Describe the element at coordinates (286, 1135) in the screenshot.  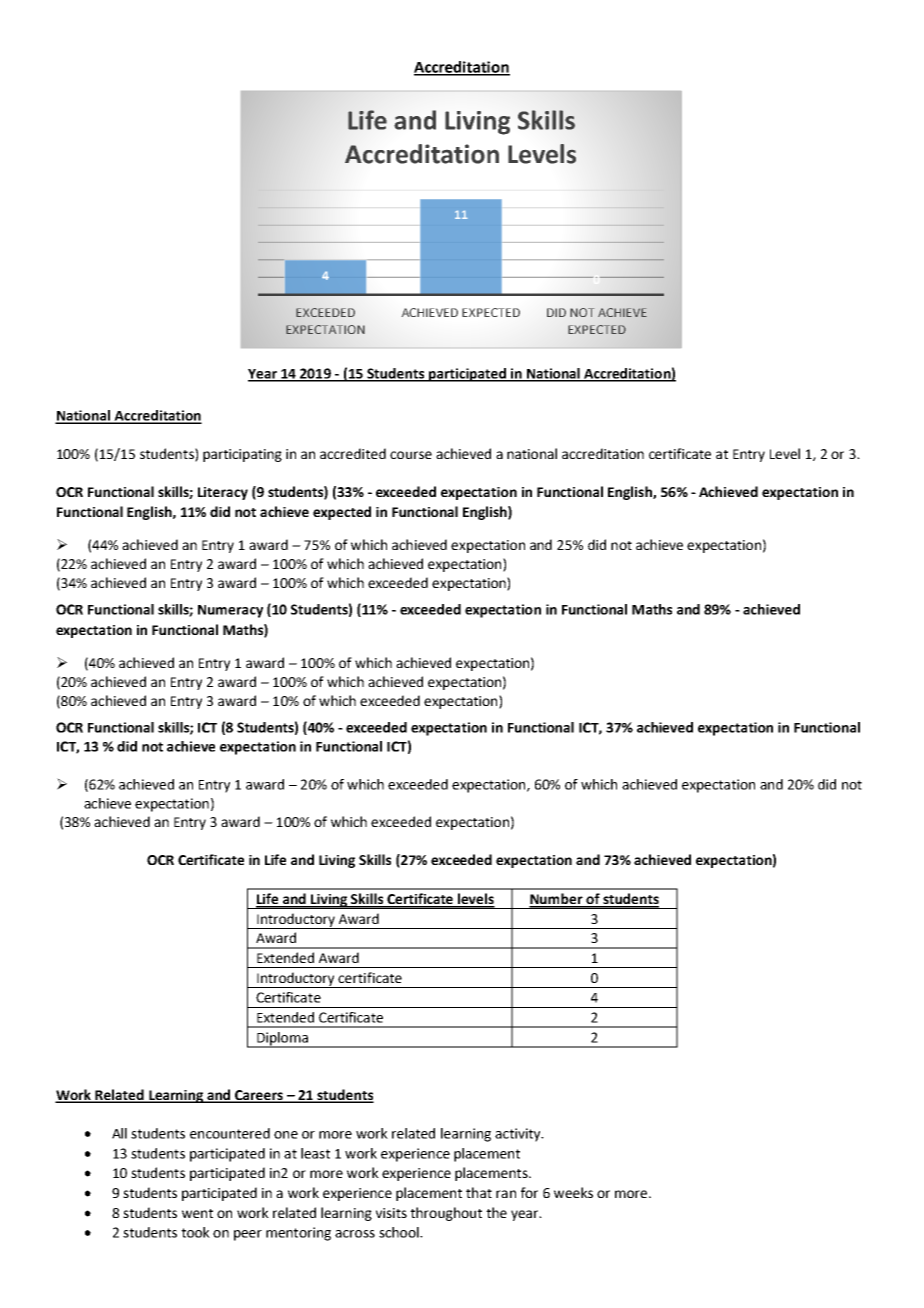
I see `one` at that location.
